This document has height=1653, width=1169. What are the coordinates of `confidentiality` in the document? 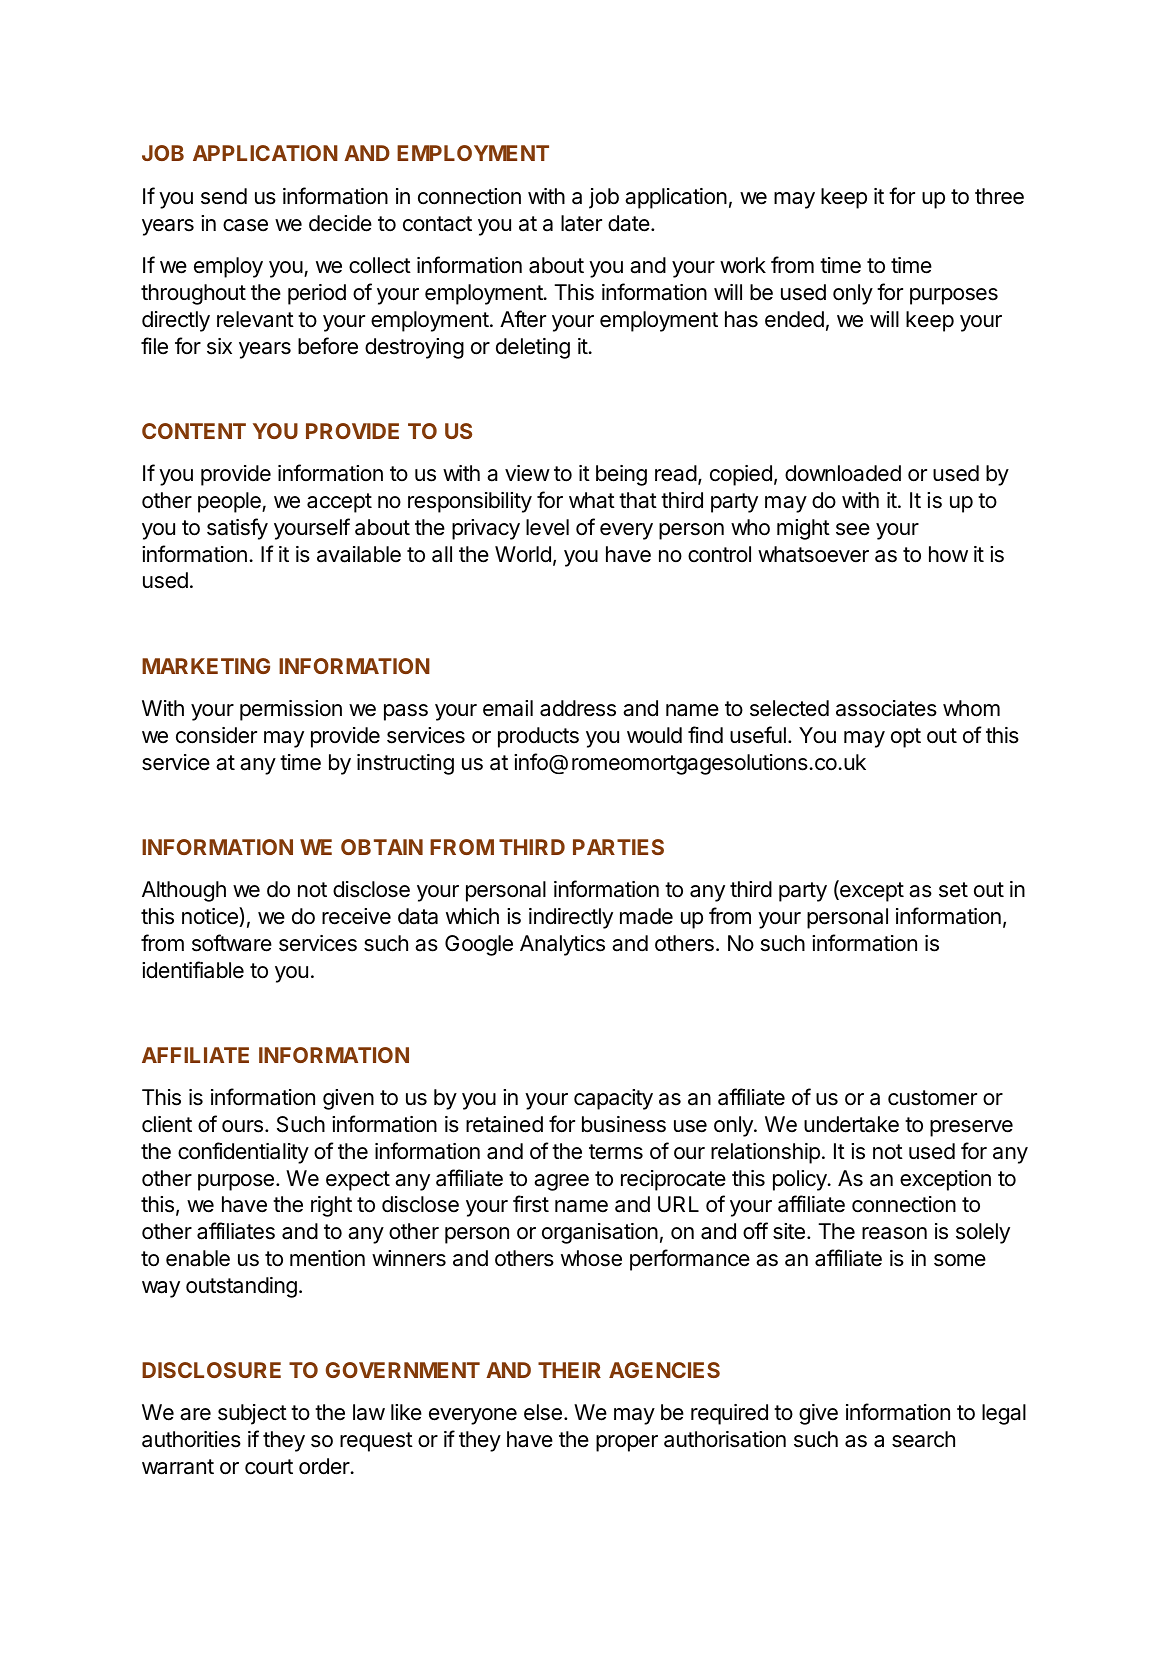 It's located at (243, 1153).
